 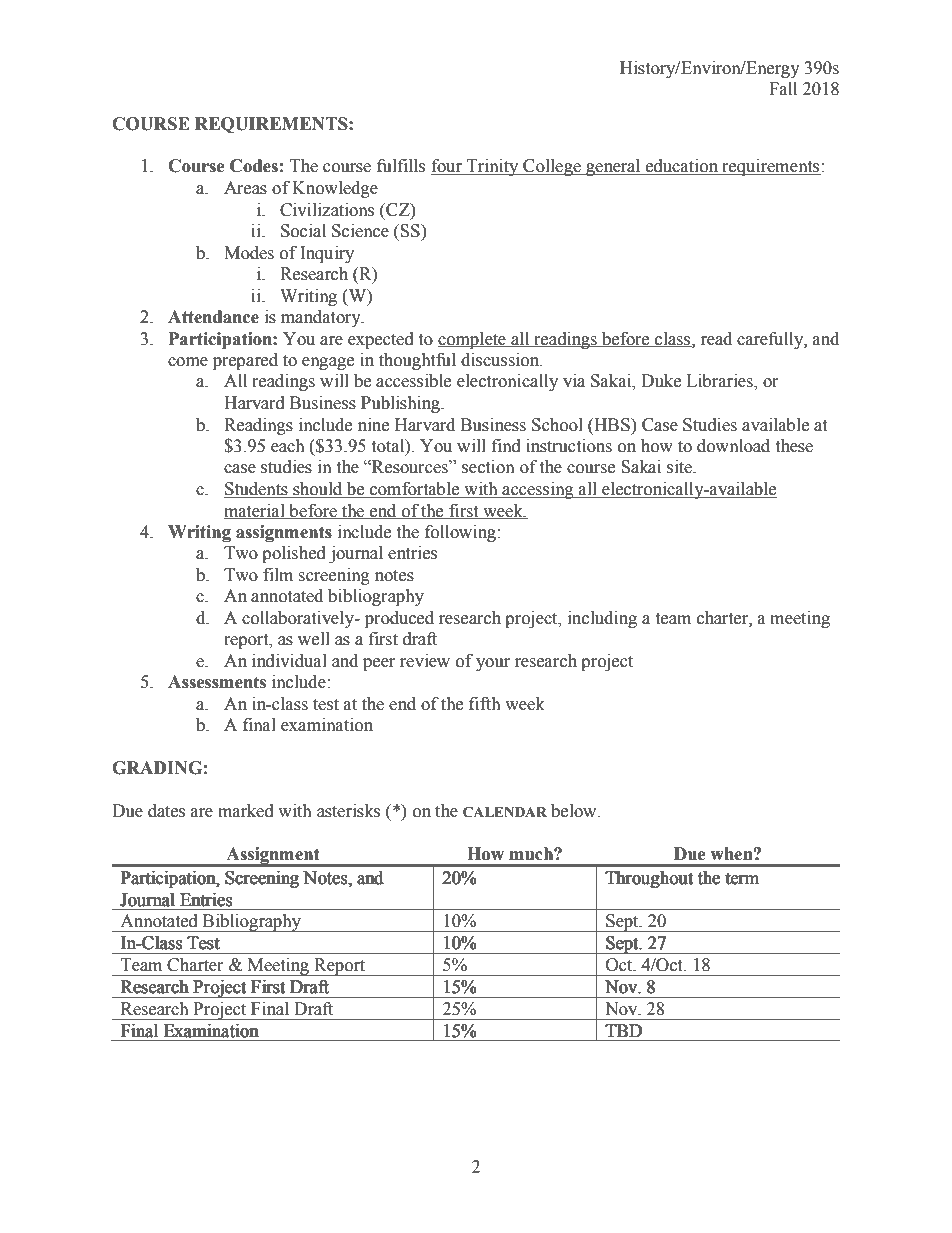 What do you see at coordinates (246, 811) in the page?
I see `marked` at bounding box center [246, 811].
